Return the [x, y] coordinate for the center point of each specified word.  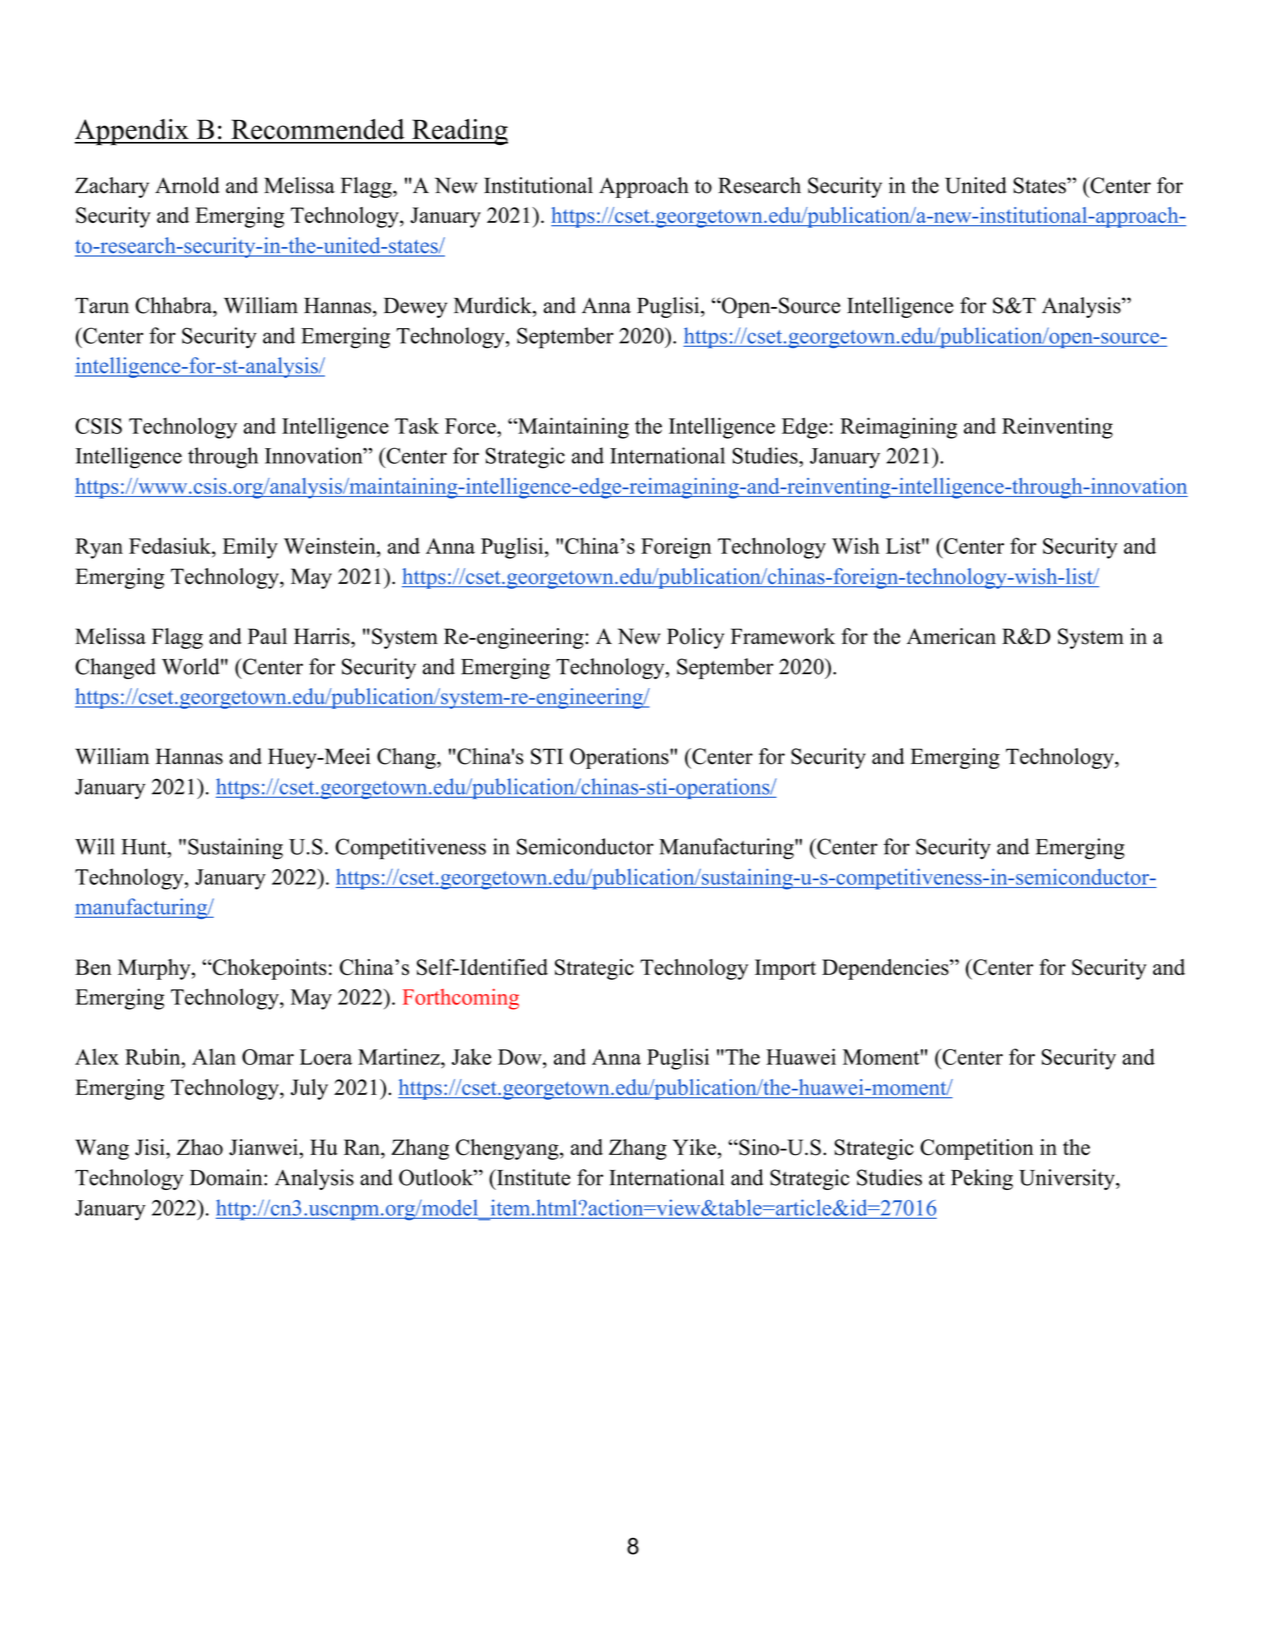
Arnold [187, 185]
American [951, 636]
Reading [459, 132]
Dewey [415, 307]
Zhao [200, 1147]
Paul [267, 636]
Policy [695, 638]
